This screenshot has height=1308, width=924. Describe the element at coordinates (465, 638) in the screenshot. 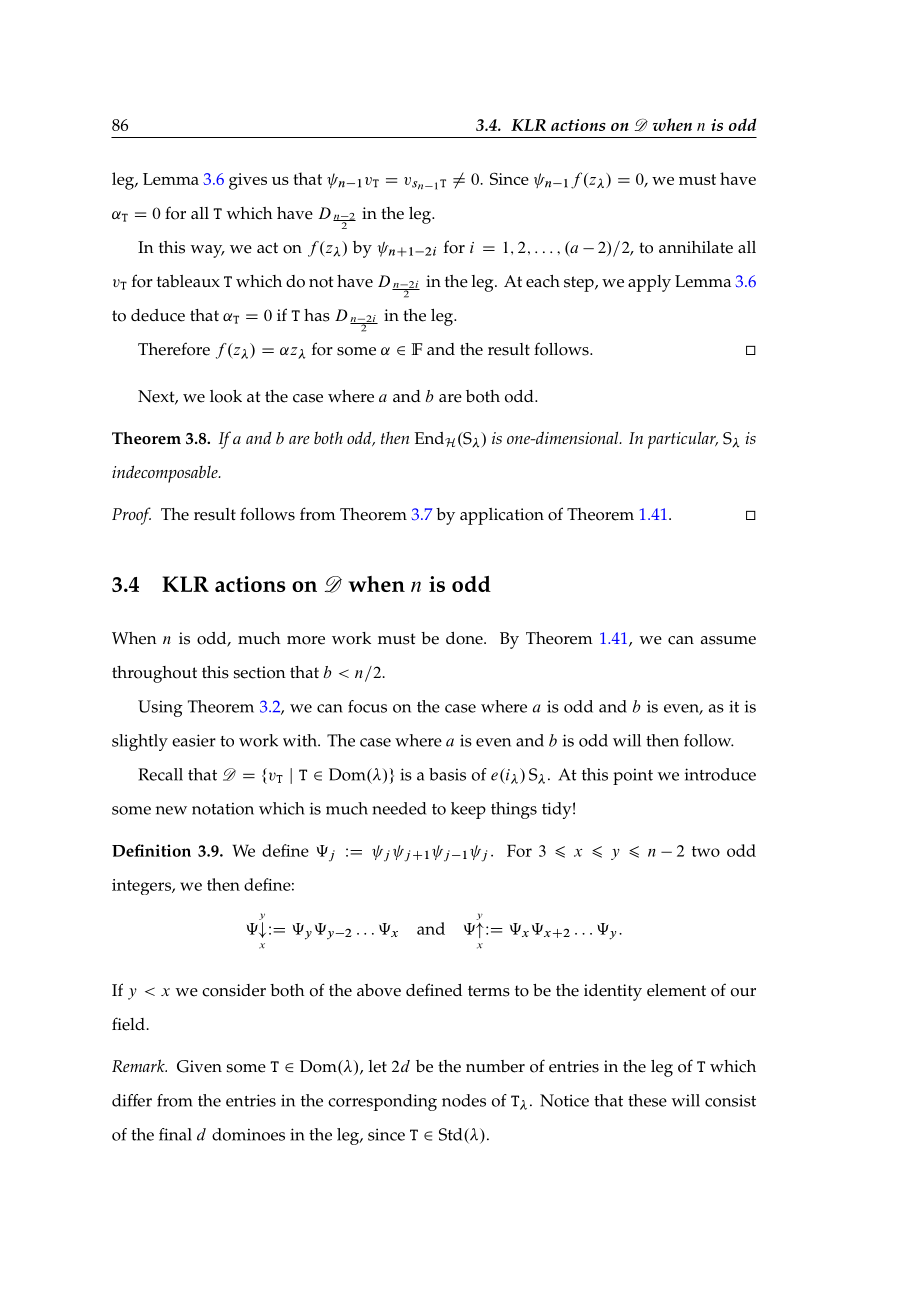

I see `done` at that location.
